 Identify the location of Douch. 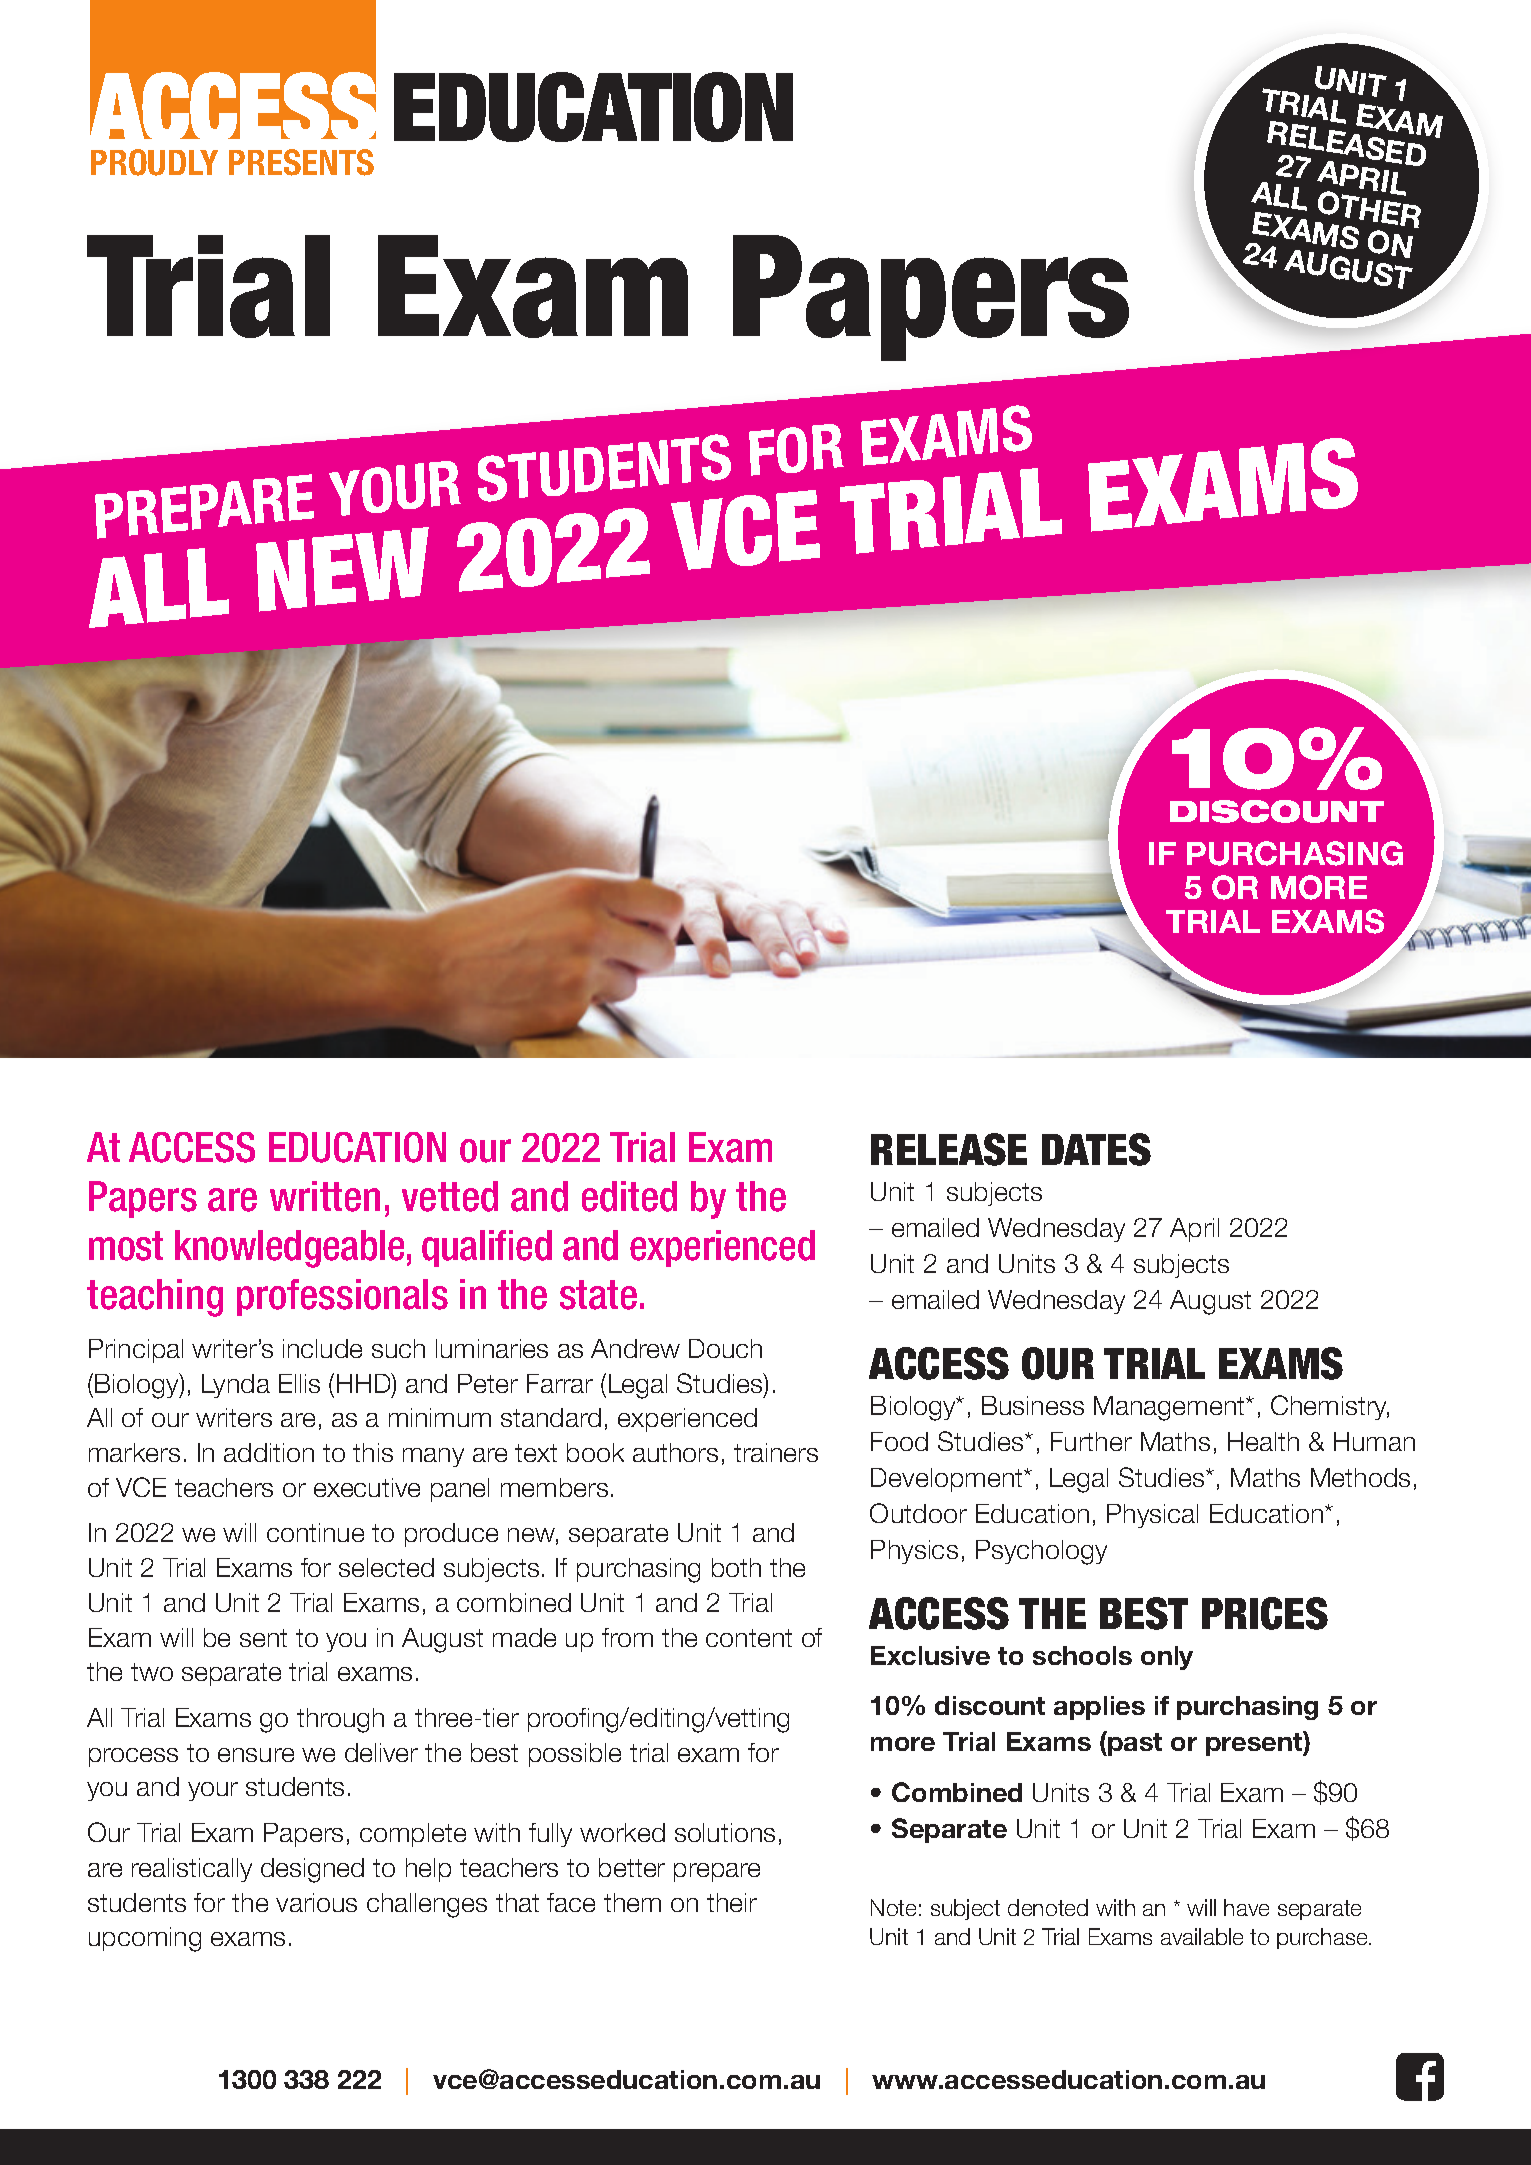
(725, 1348).
